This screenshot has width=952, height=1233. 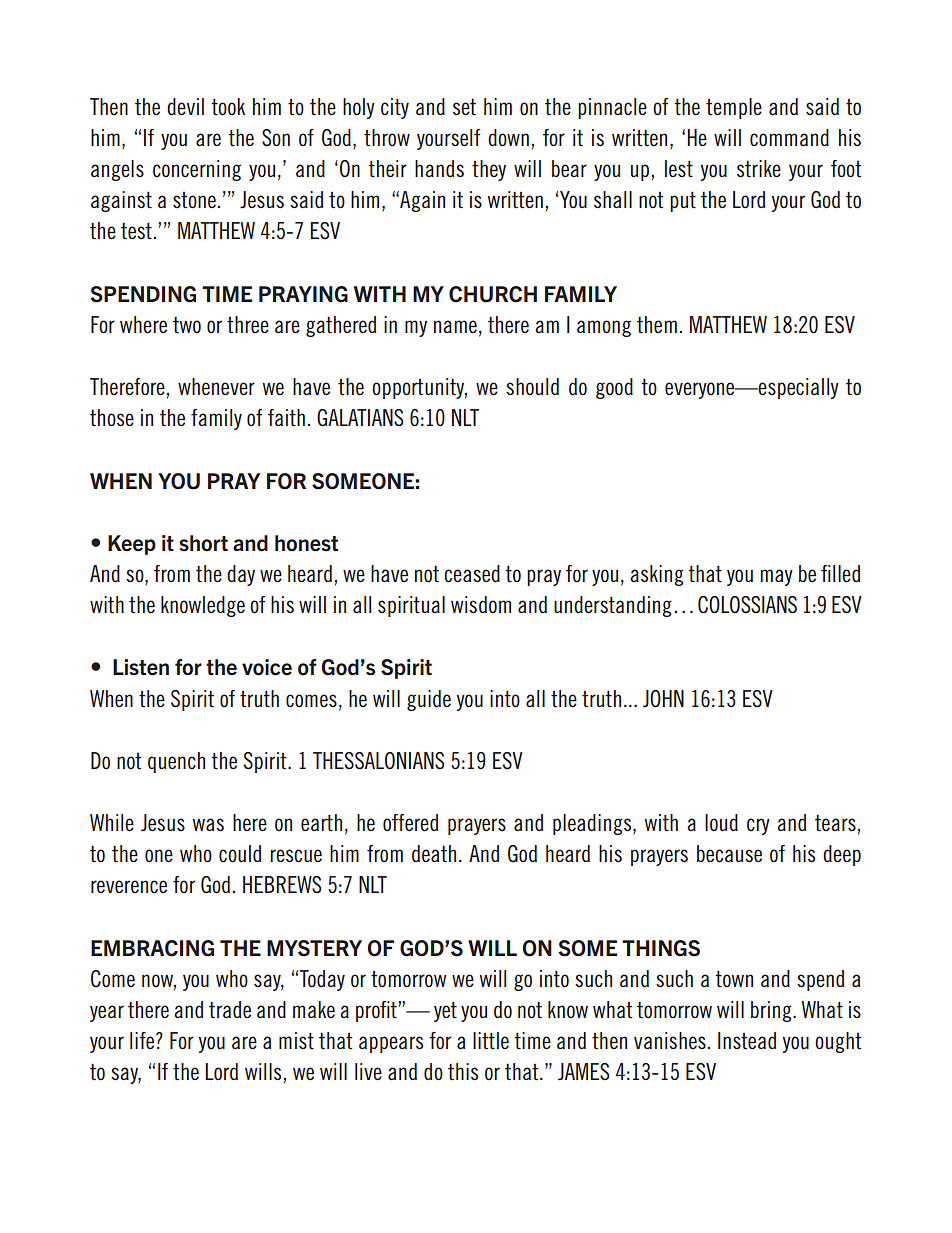 What do you see at coordinates (185, 106) in the screenshot?
I see `devil` at bounding box center [185, 106].
